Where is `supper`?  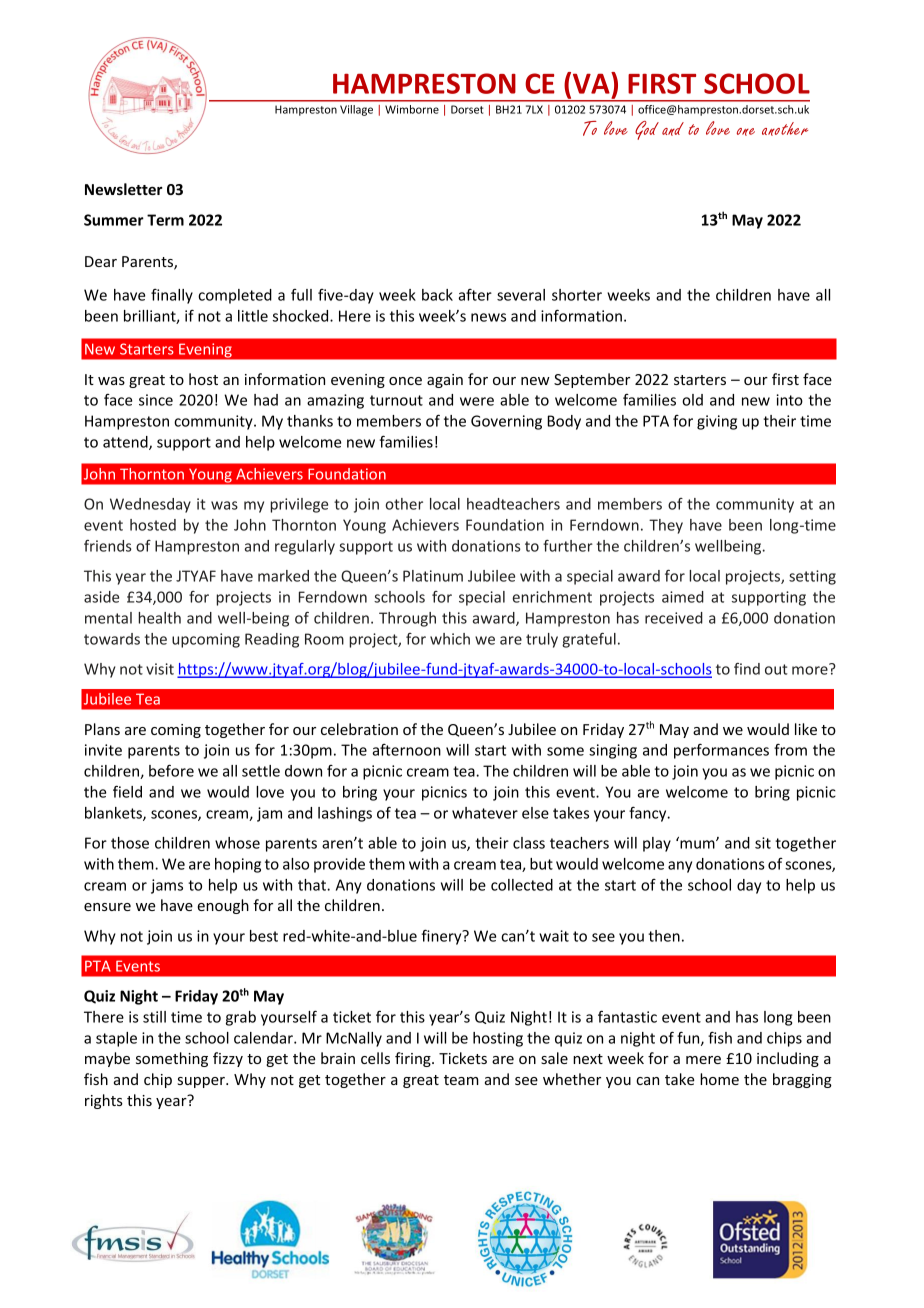
supper is located at coordinates (202, 1082).
